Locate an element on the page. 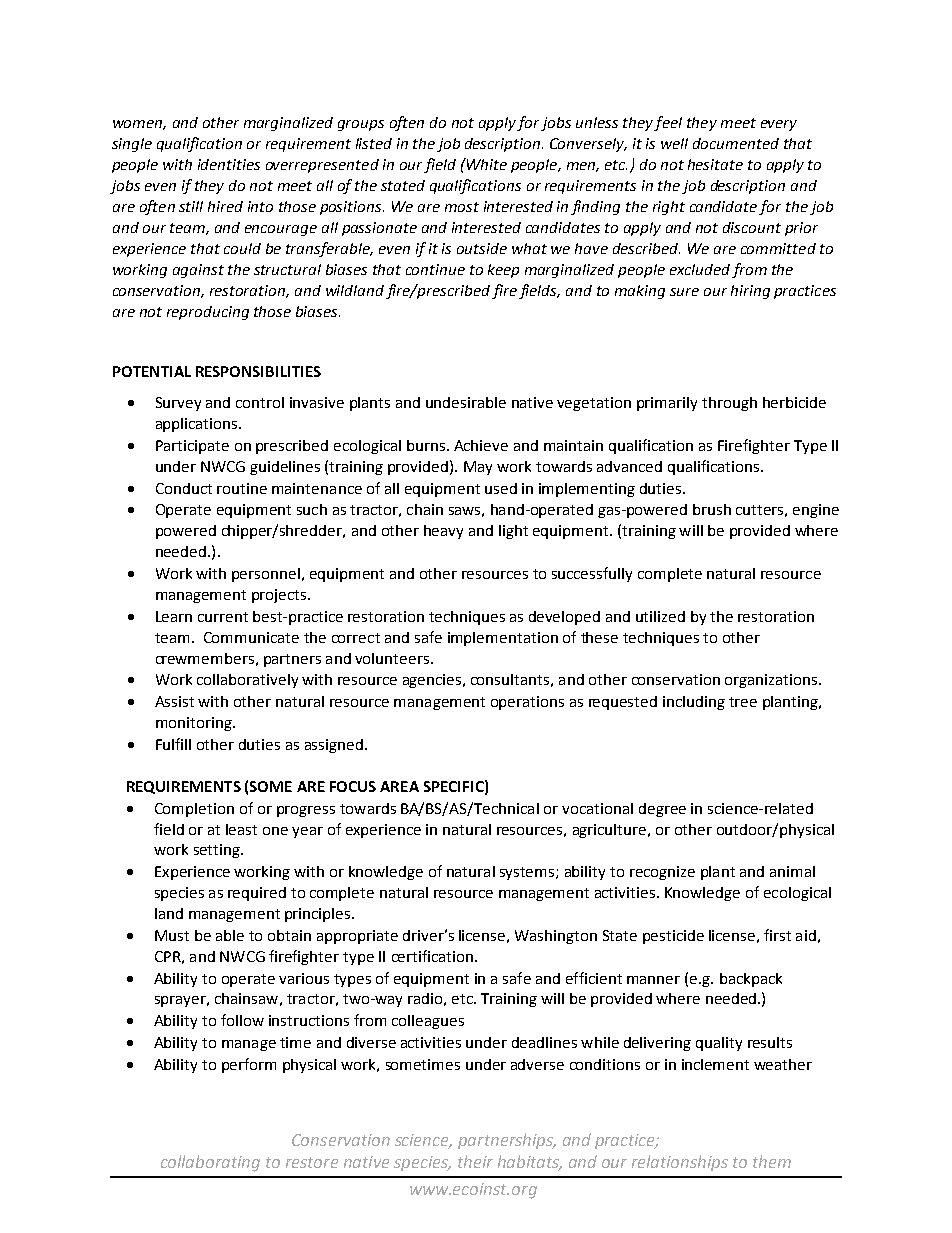 The image size is (952, 1233). identities is located at coordinates (229, 164).
